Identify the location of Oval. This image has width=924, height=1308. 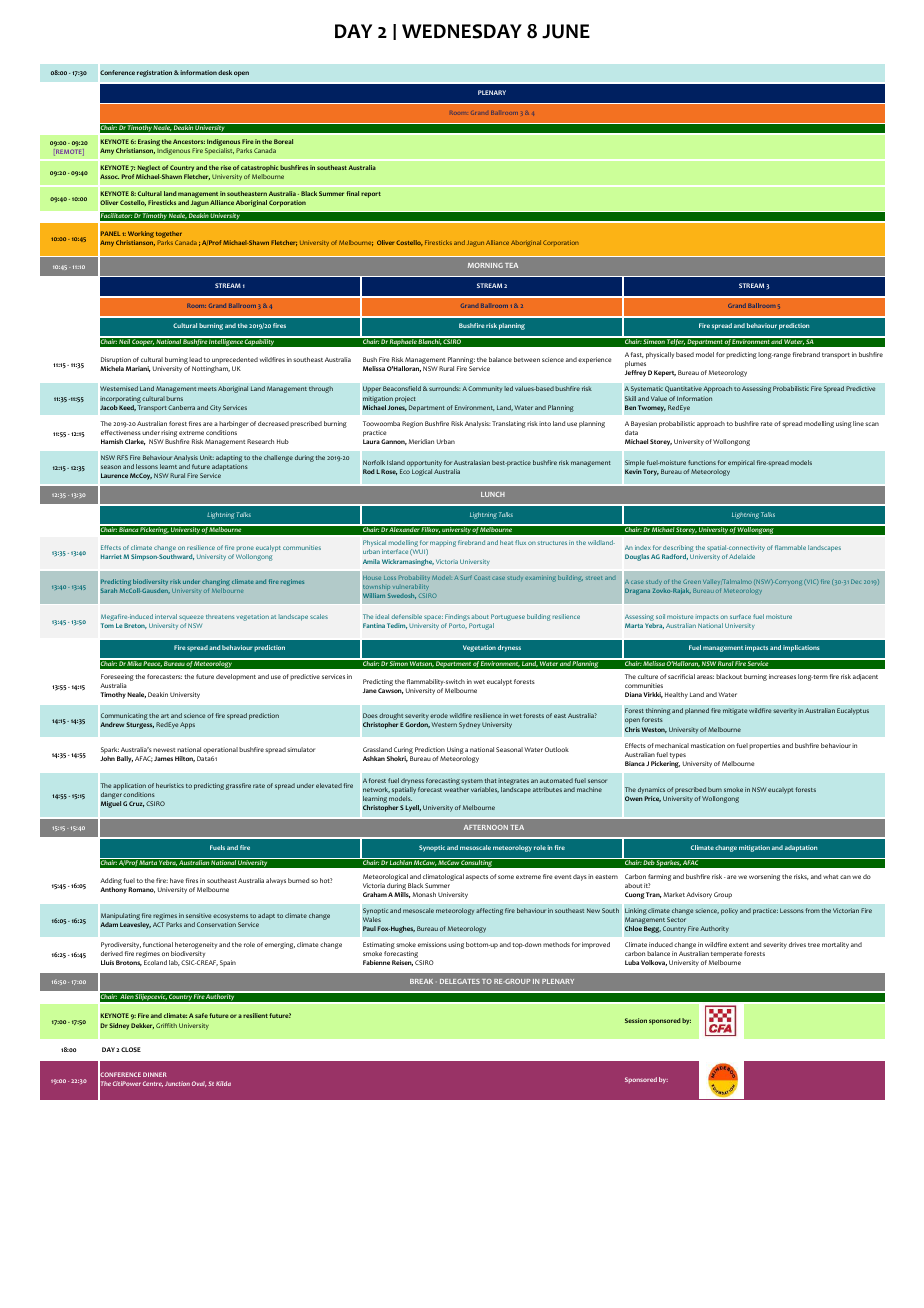
(199, 1084).
